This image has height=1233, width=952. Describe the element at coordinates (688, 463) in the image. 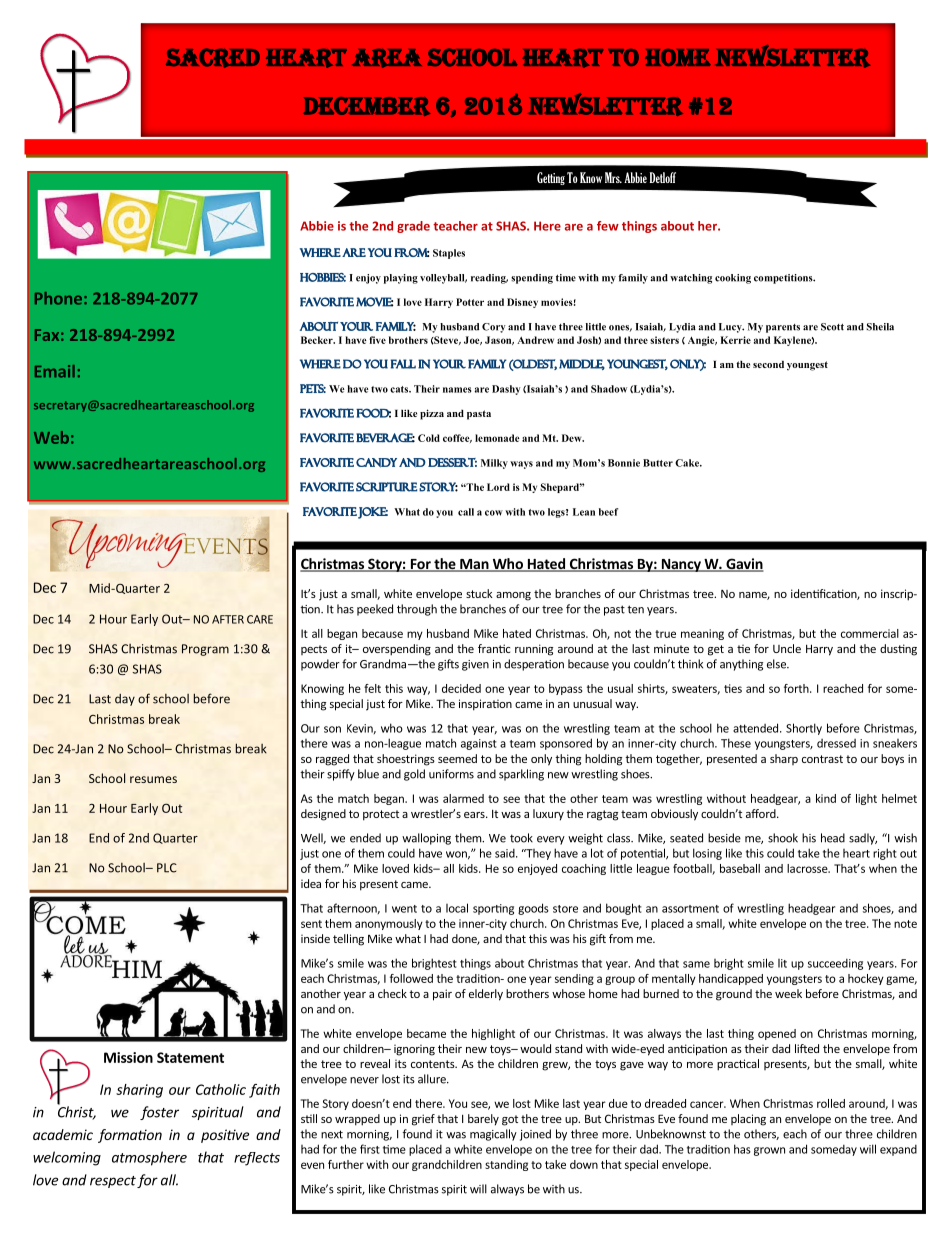

I see `Cake` at that location.
